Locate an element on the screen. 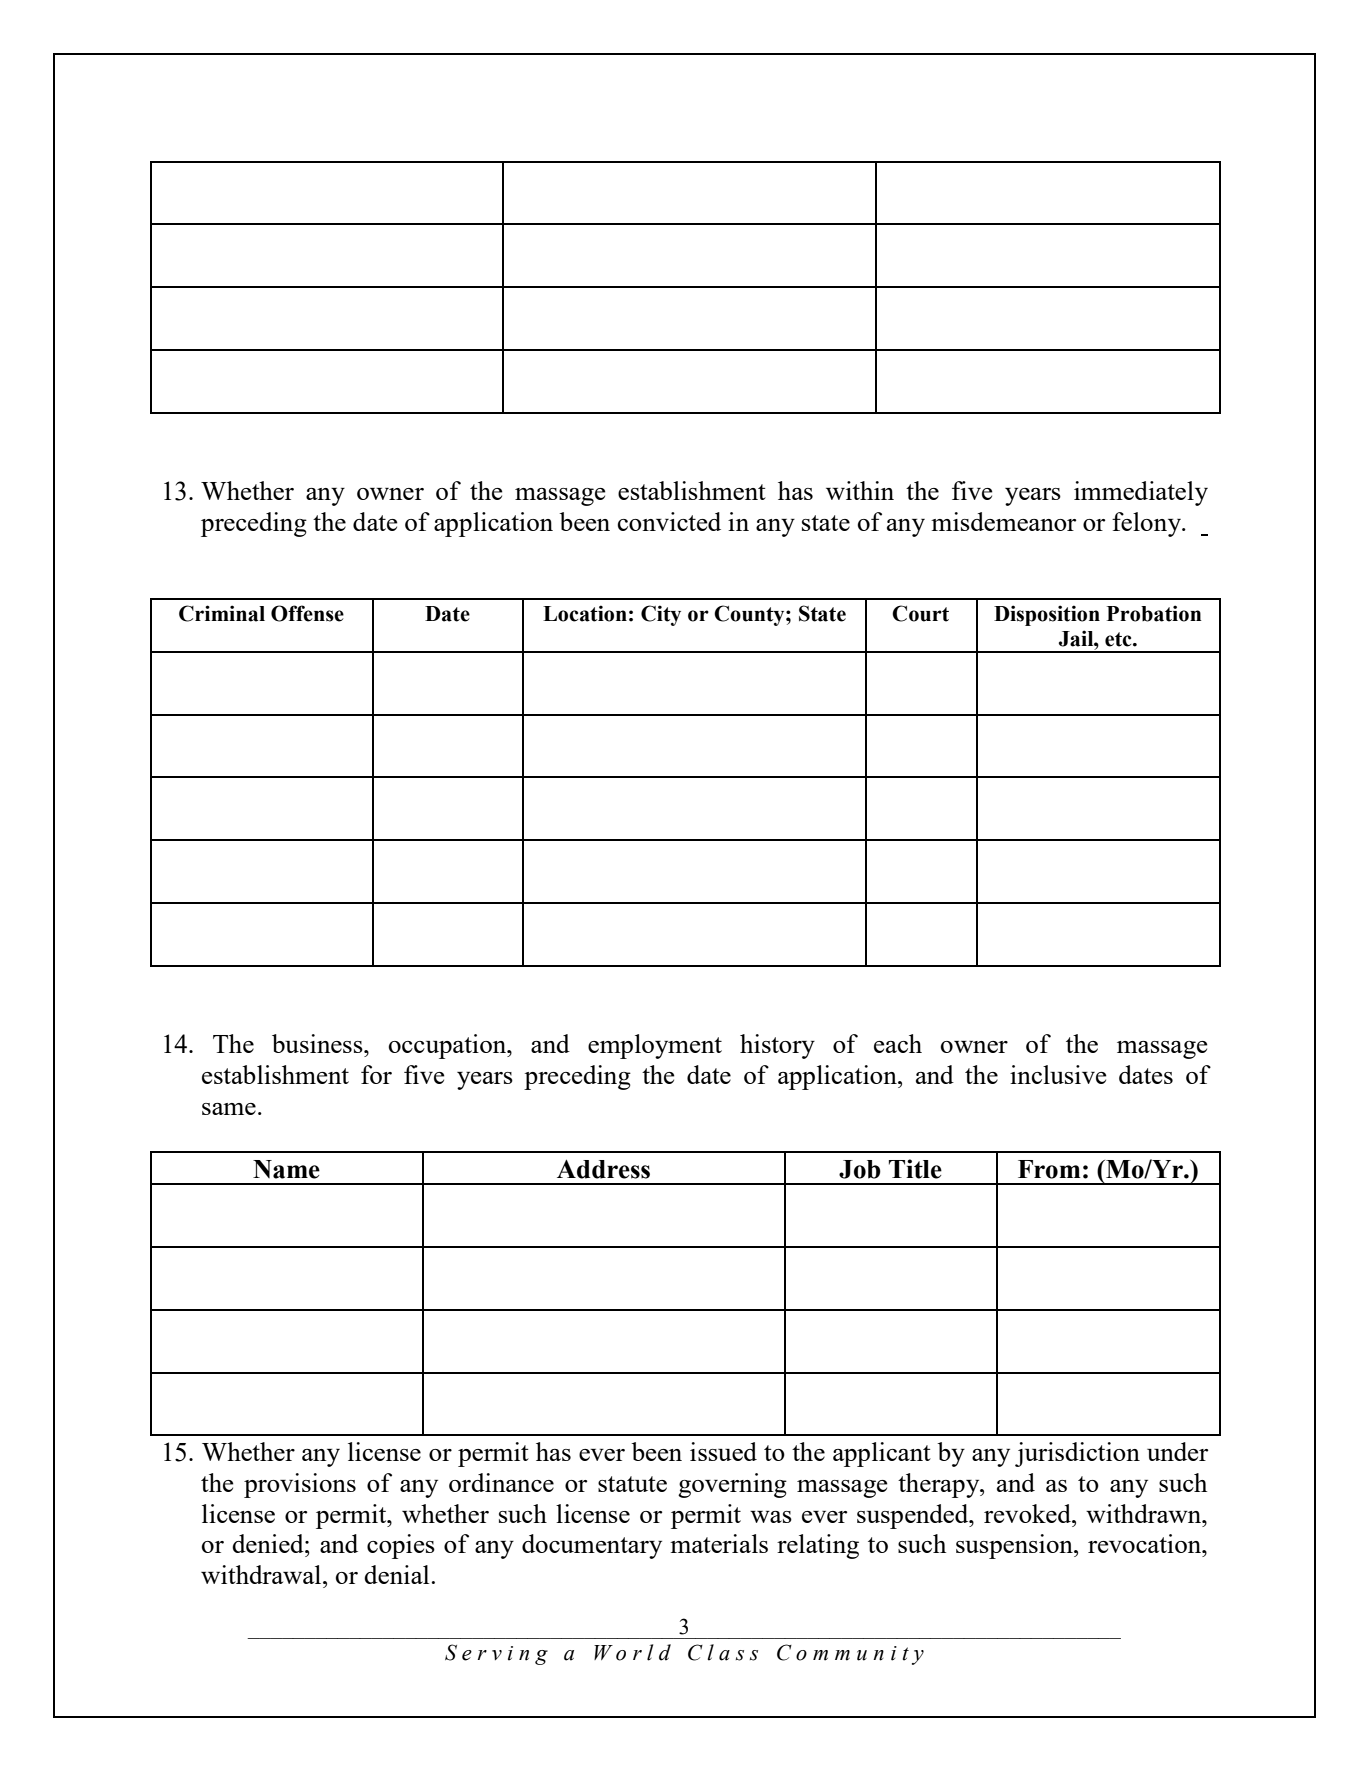  Address is located at coordinates (603, 1169).
